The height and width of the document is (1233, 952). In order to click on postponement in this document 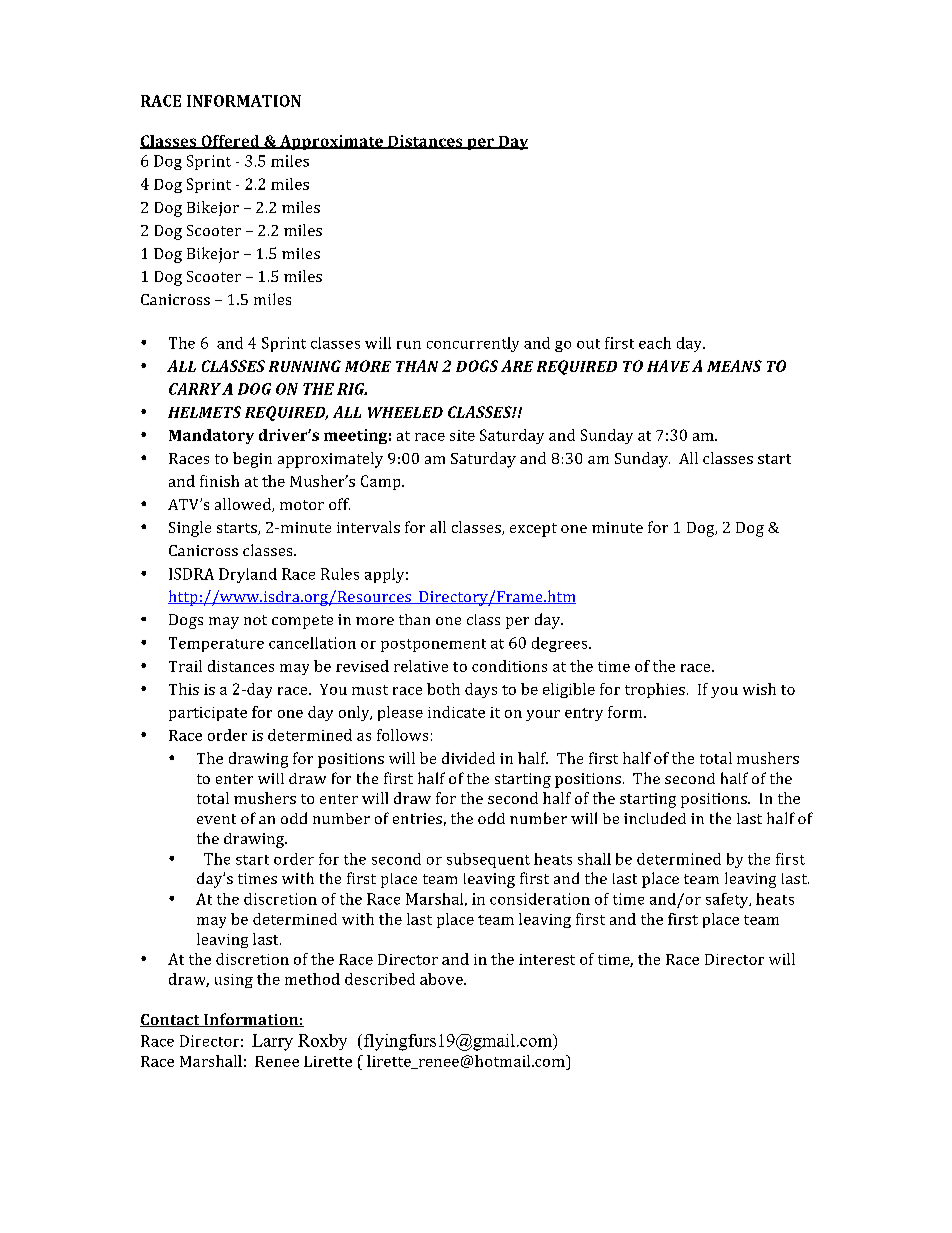, I will do `click(433, 645)`.
